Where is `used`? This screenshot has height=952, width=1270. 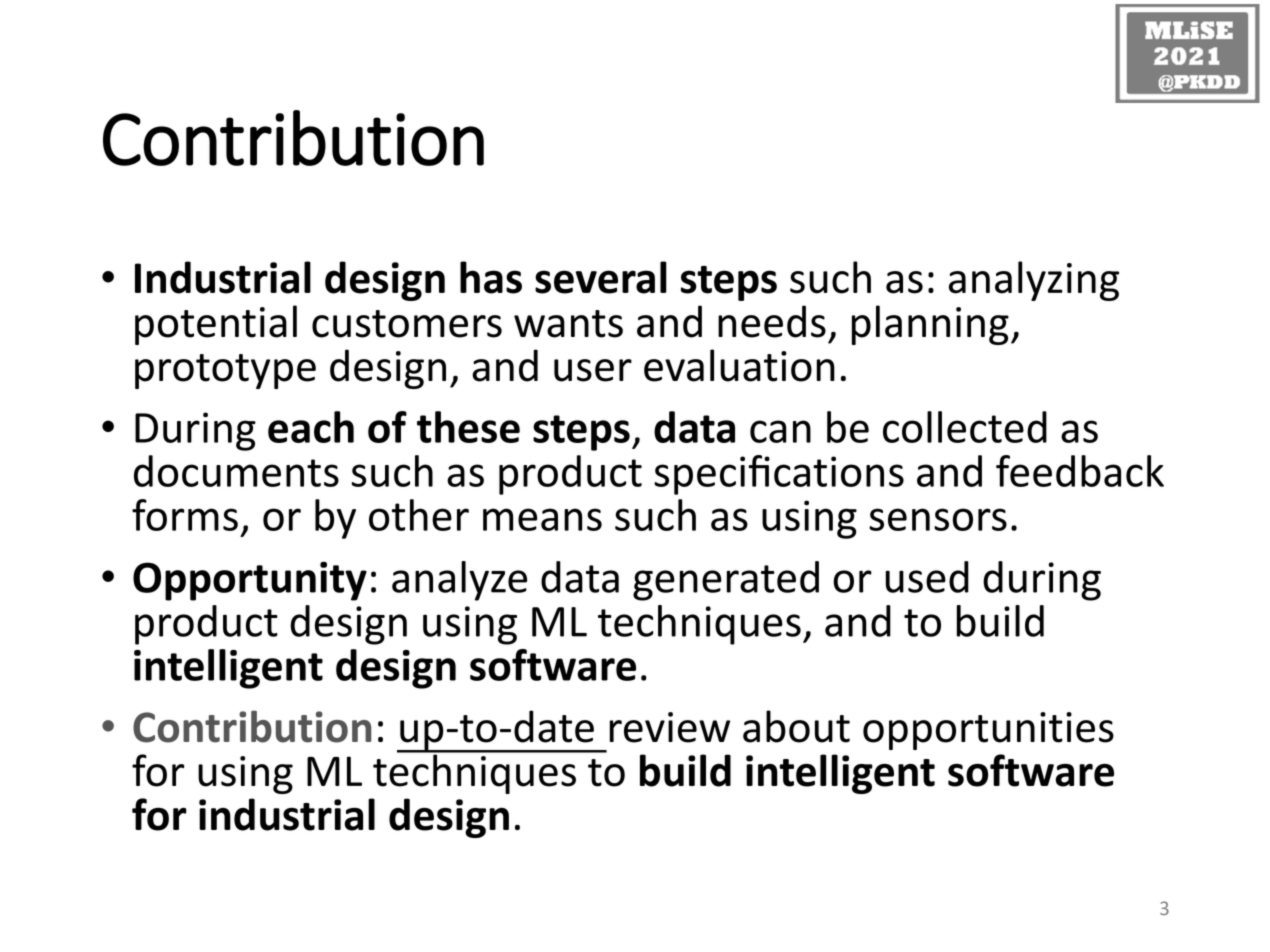
used is located at coordinates (927, 577).
